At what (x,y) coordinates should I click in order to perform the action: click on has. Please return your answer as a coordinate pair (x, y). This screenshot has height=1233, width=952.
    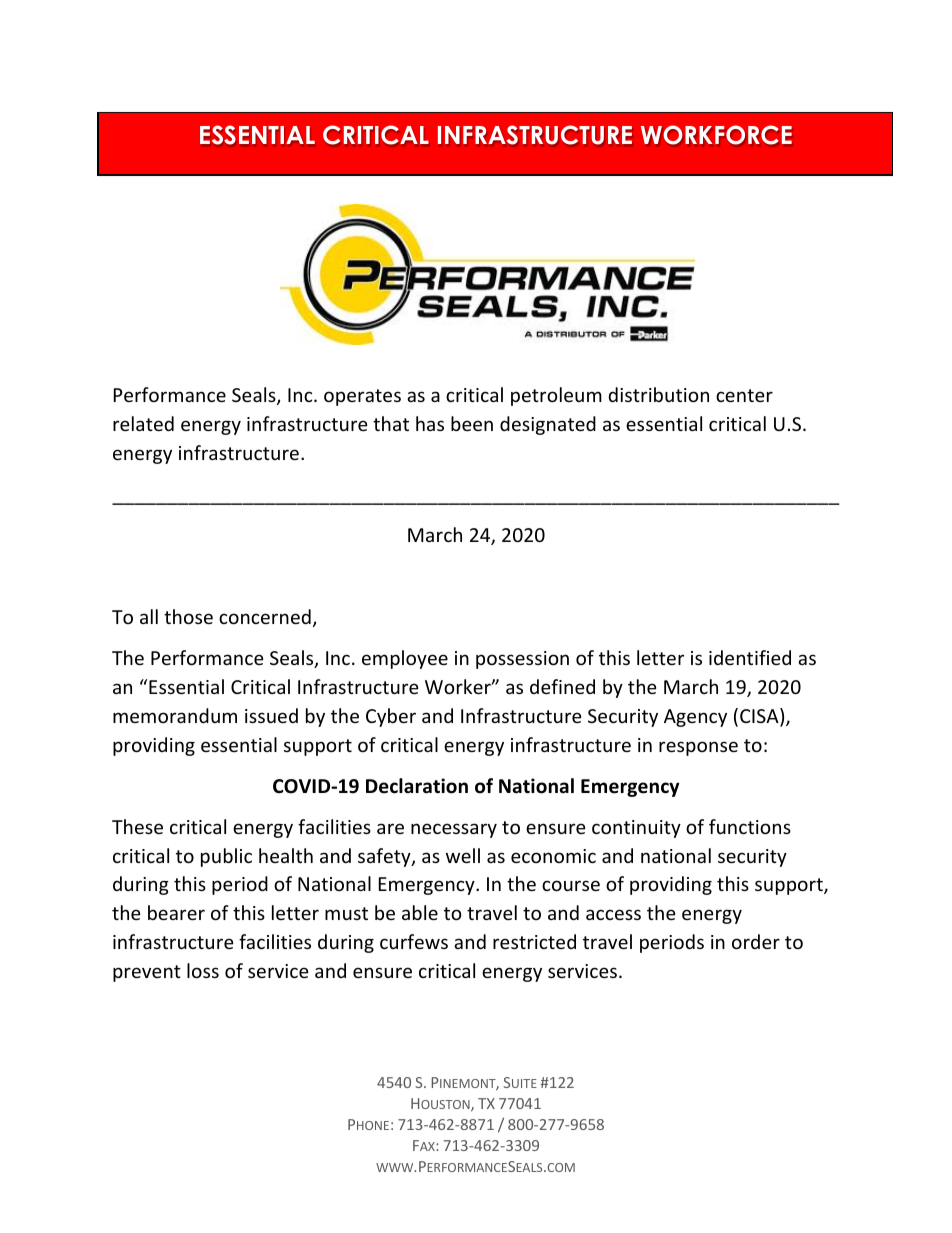
    Looking at the image, I should click on (430, 423).
